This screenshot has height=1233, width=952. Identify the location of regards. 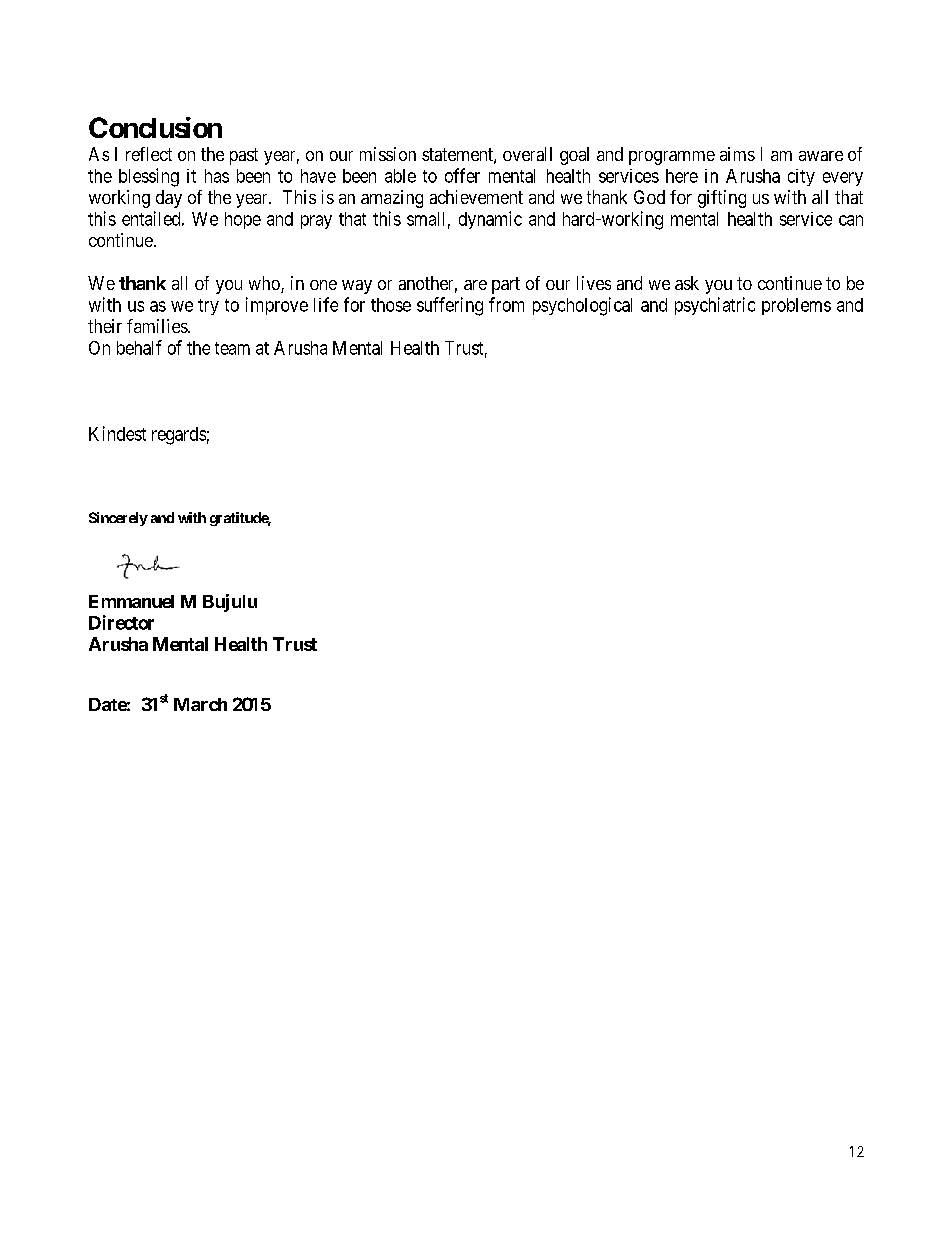
(179, 436).
